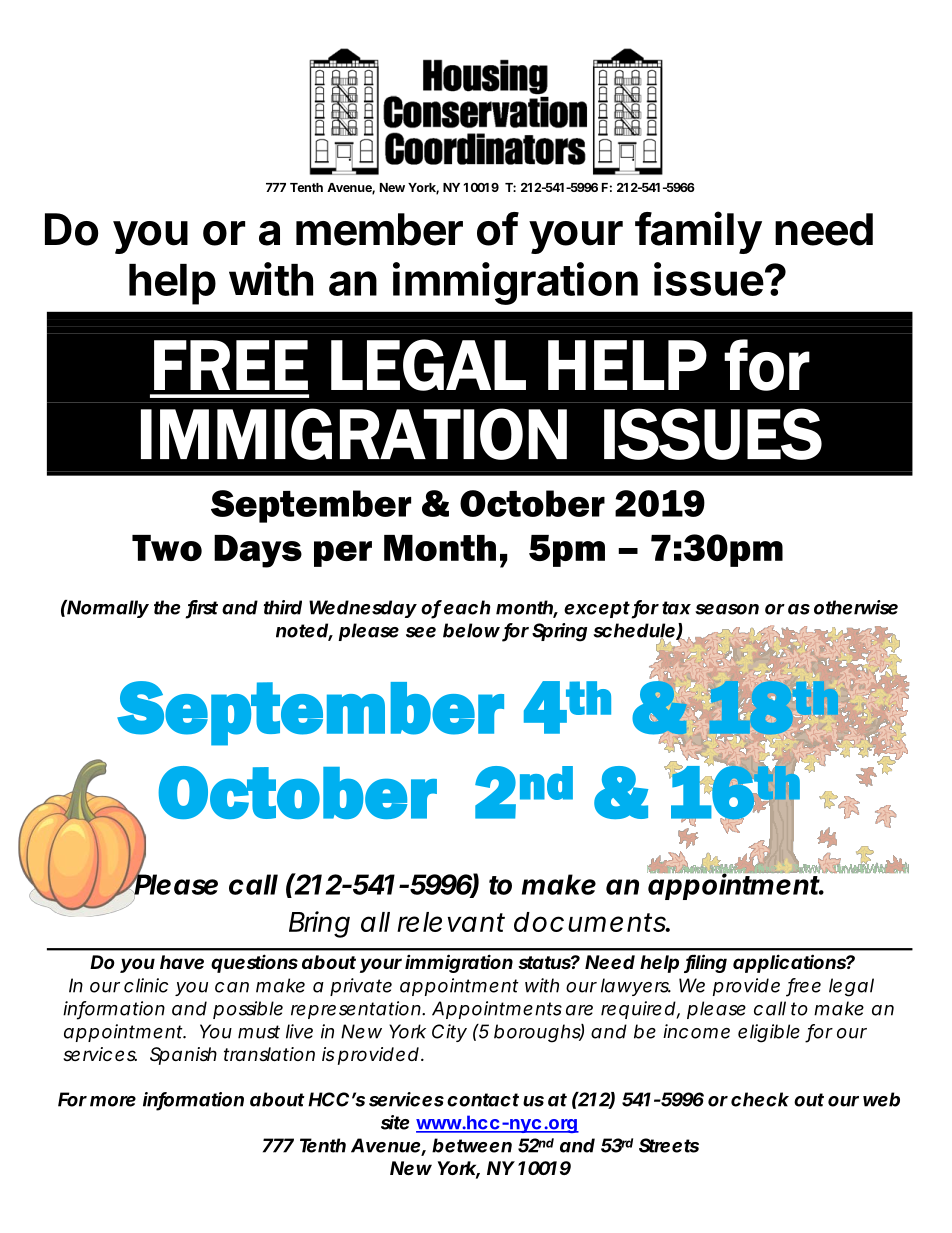 The height and width of the screenshot is (1233, 952). Describe the element at coordinates (343, 554) in the screenshot. I see `per` at that location.
